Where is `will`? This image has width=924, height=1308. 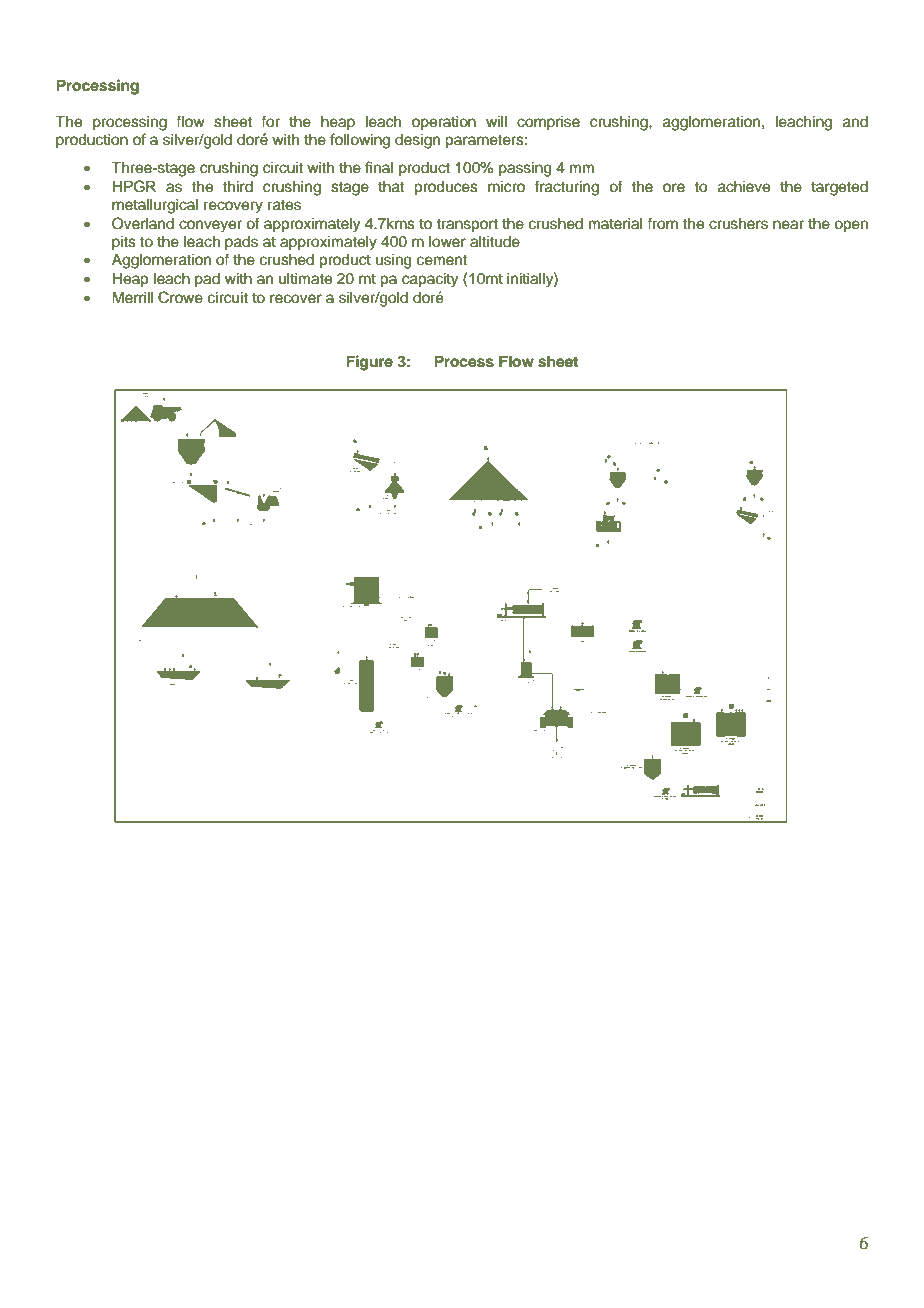 will is located at coordinates (496, 121).
